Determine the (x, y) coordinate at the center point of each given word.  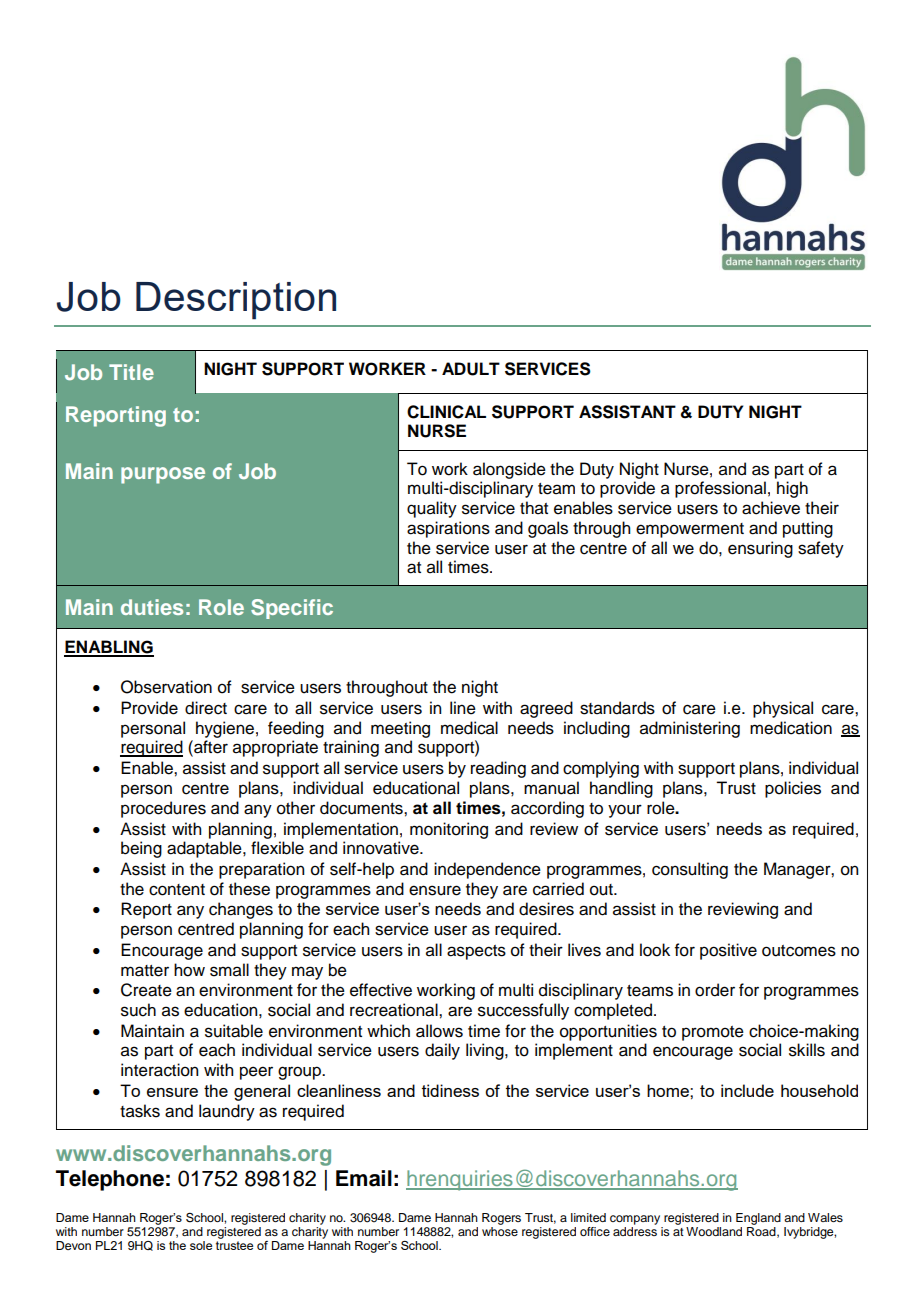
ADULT (471, 369)
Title (131, 372)
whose (500, 1231)
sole (201, 1245)
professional (720, 489)
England (758, 1219)
